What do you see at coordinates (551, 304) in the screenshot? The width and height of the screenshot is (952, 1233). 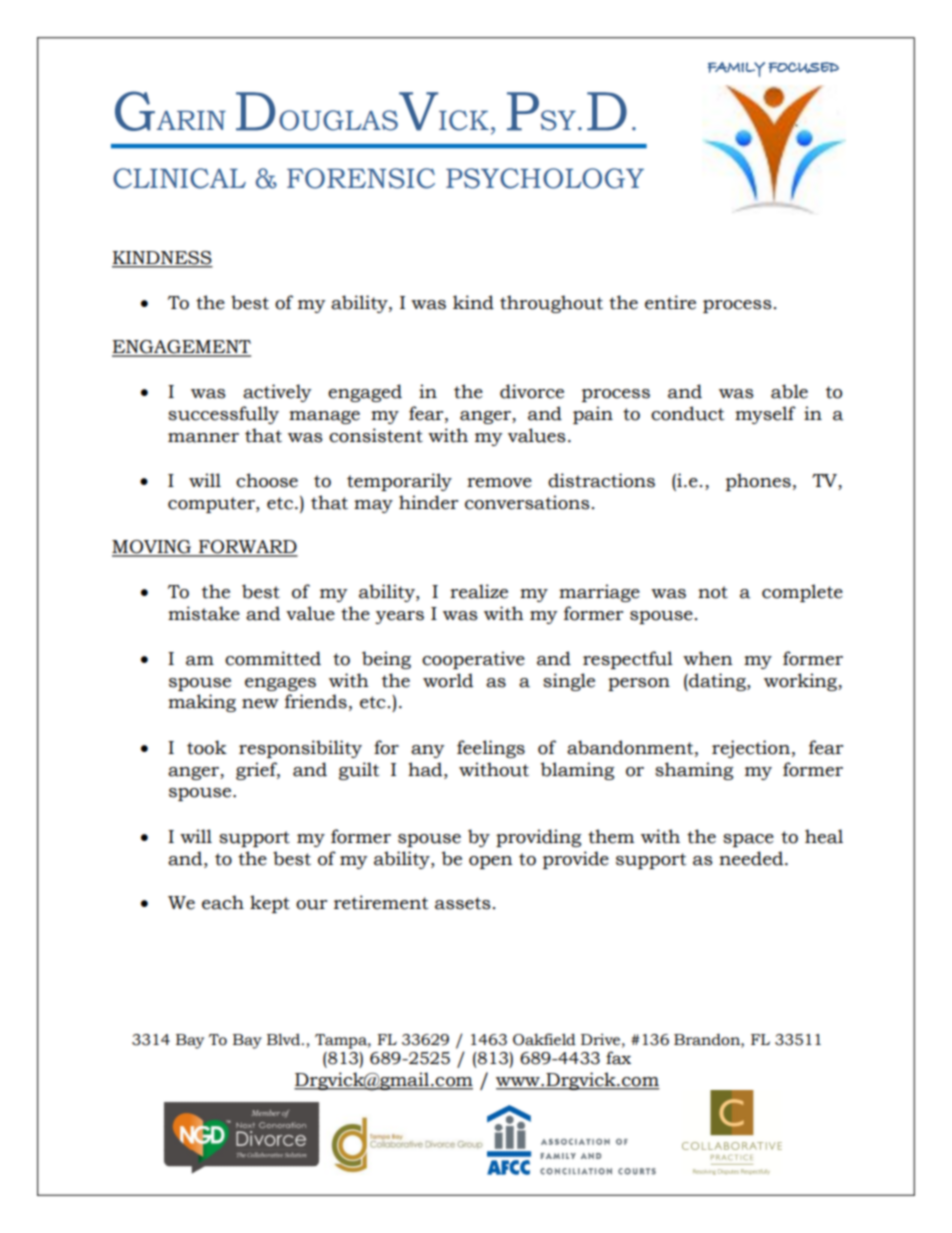 I see `throughout` at bounding box center [551, 304].
